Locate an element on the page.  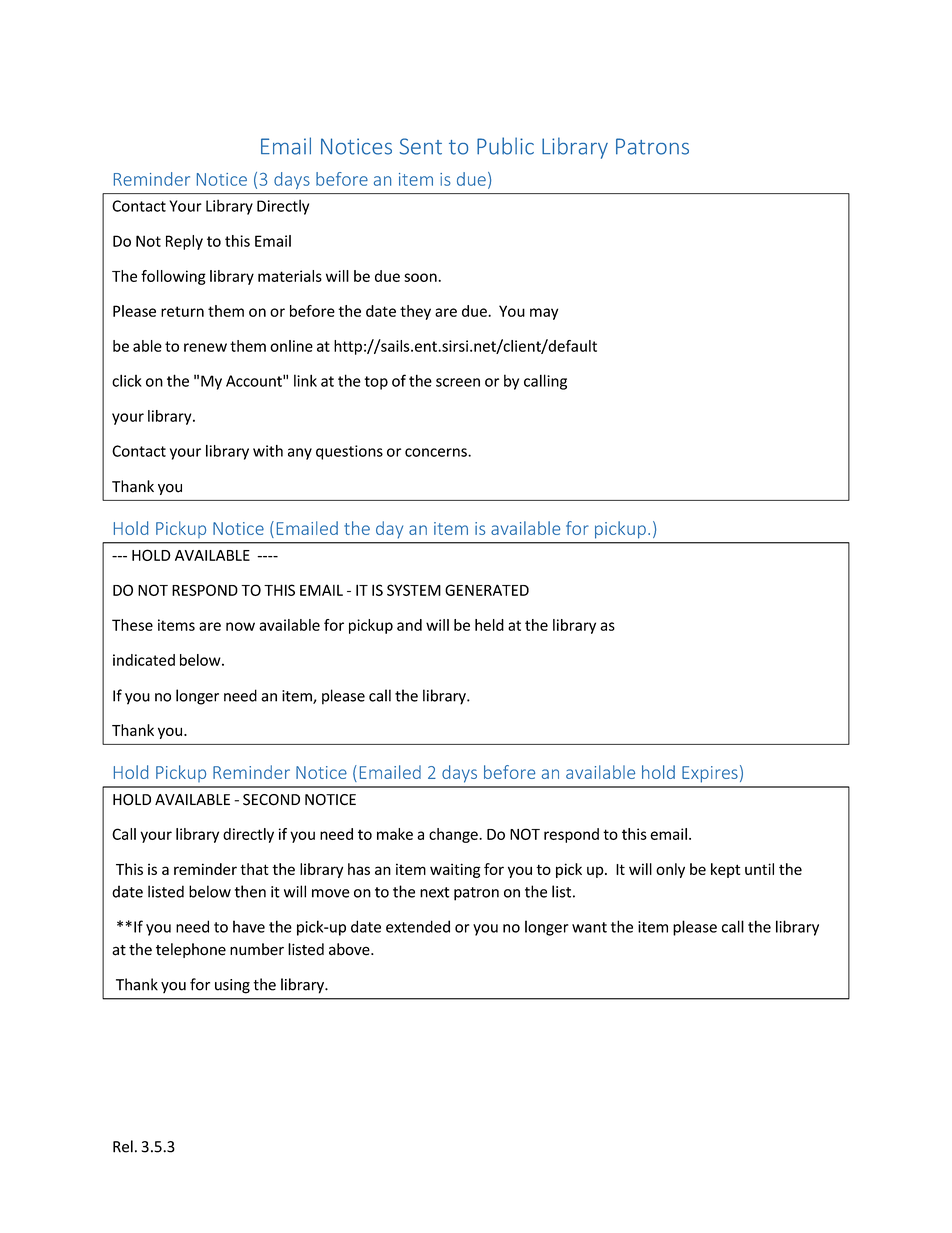
and is located at coordinates (409, 625).
